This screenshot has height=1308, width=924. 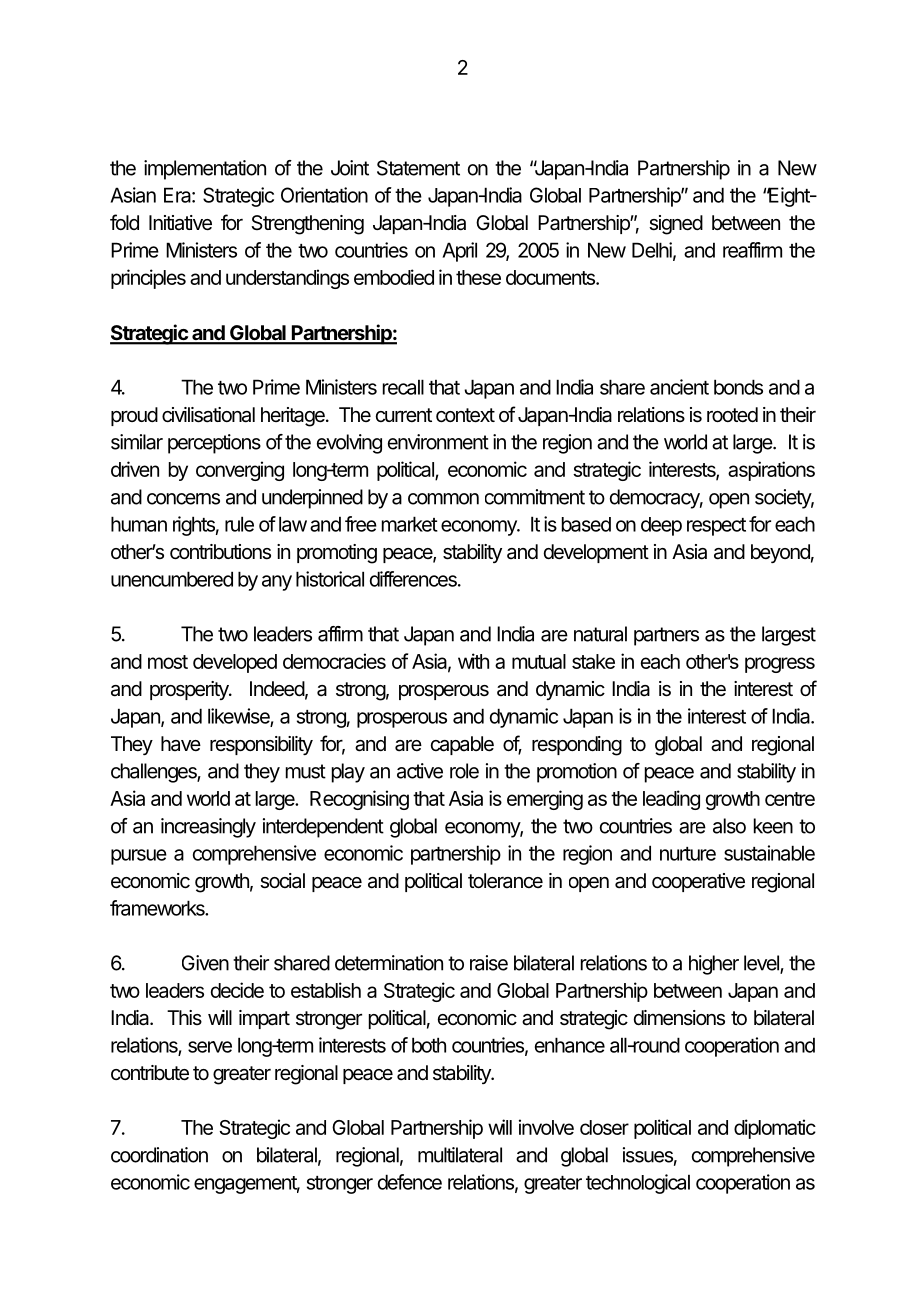 I want to click on respect, so click(x=716, y=527).
